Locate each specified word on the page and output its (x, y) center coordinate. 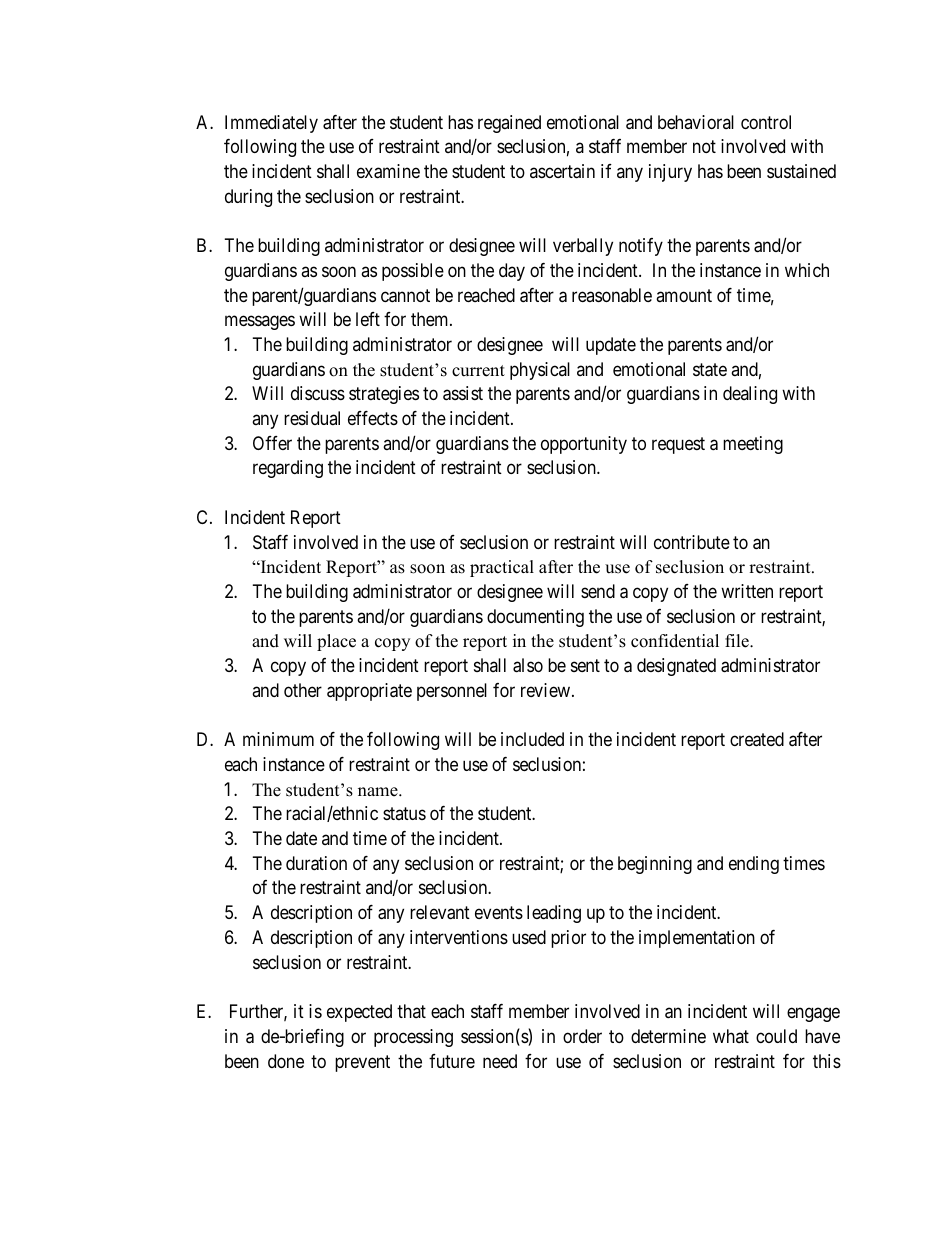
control (766, 122)
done (286, 1061)
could (776, 1036)
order (582, 1036)
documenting (535, 618)
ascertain (562, 171)
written (747, 591)
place (336, 642)
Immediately (271, 124)
